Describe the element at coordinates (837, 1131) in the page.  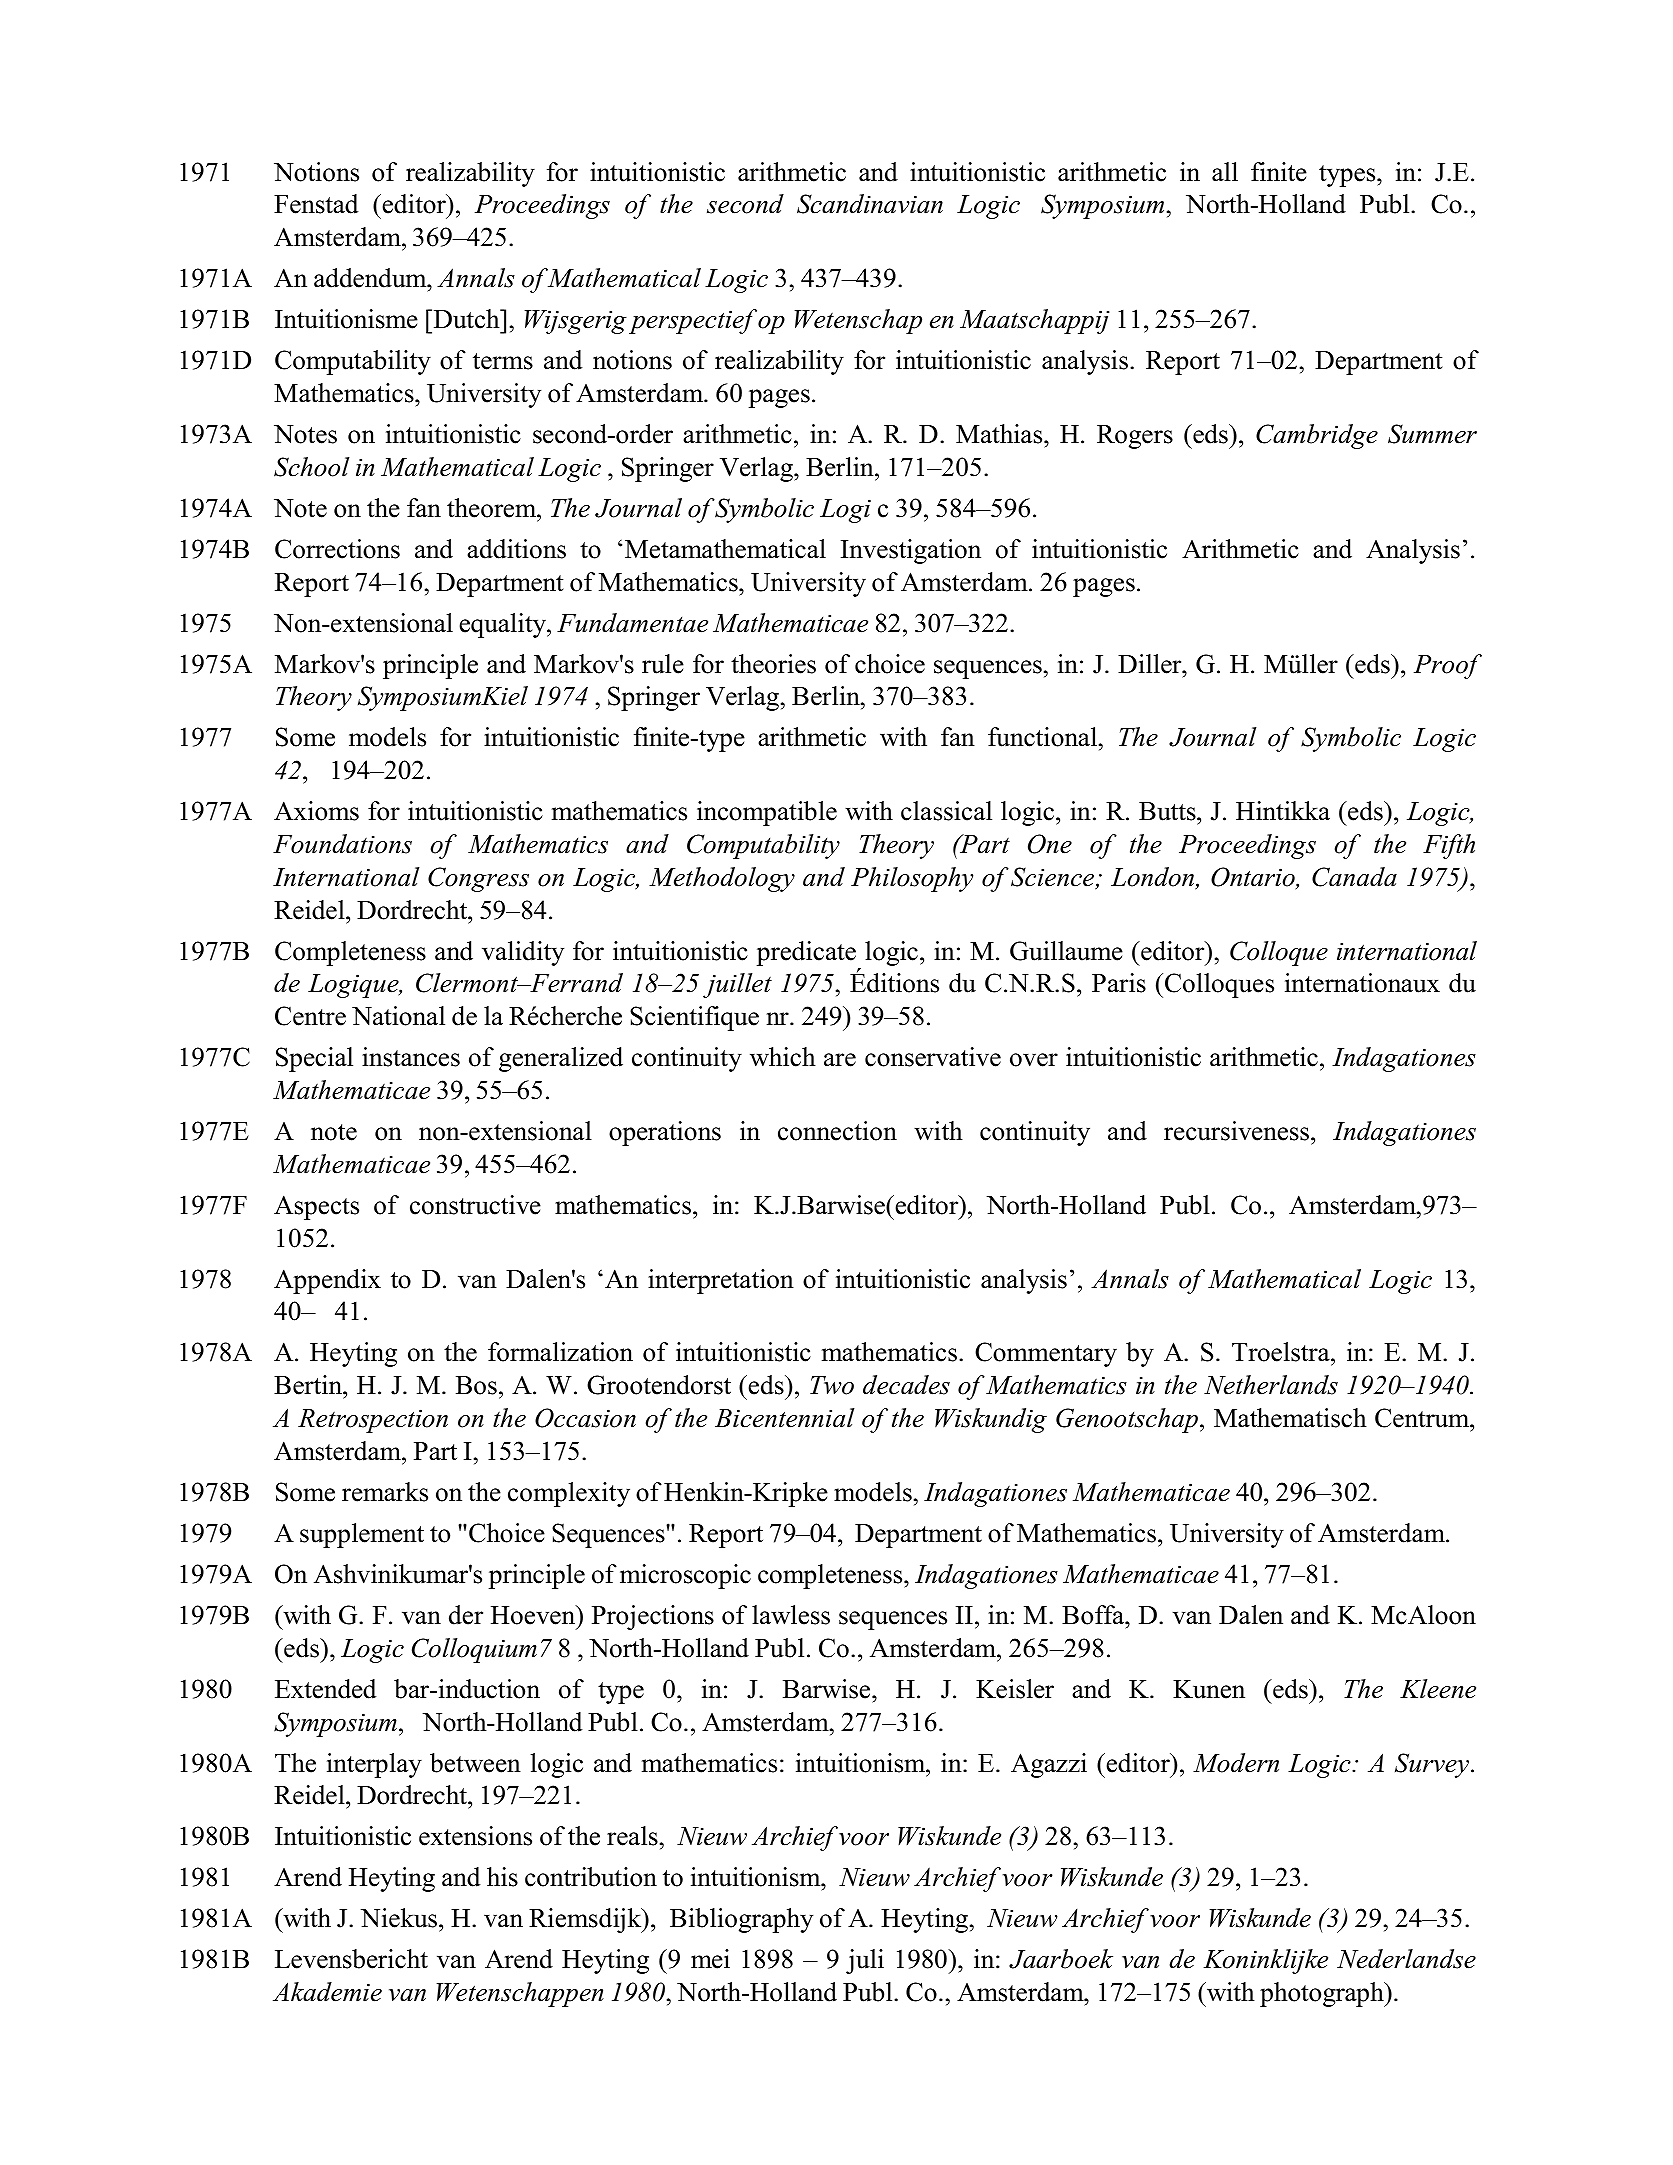
I see `connection` at that location.
